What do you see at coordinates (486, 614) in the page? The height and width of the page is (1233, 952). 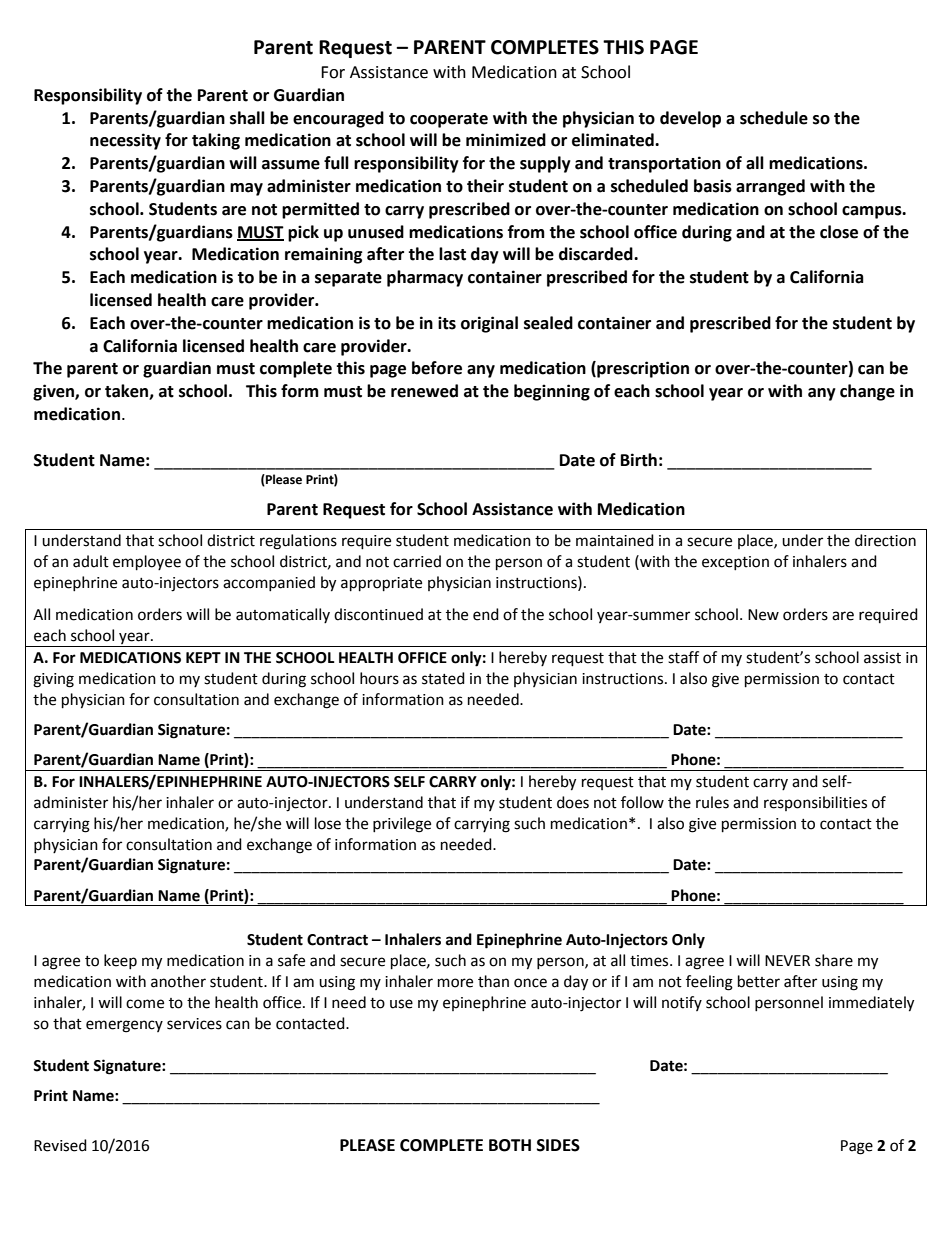 I see `end` at bounding box center [486, 614].
